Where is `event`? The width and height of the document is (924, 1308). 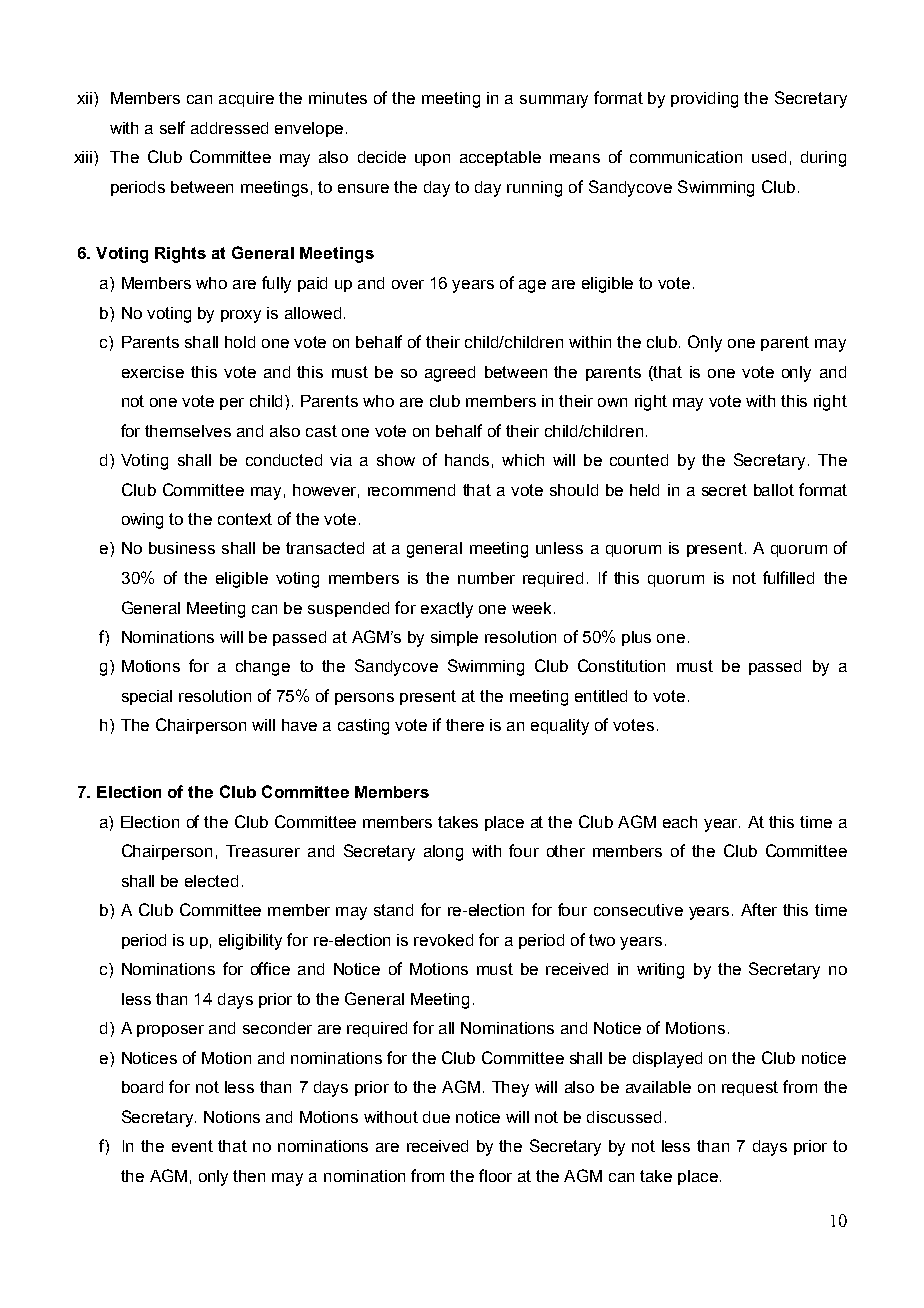 event is located at coordinates (192, 1146).
